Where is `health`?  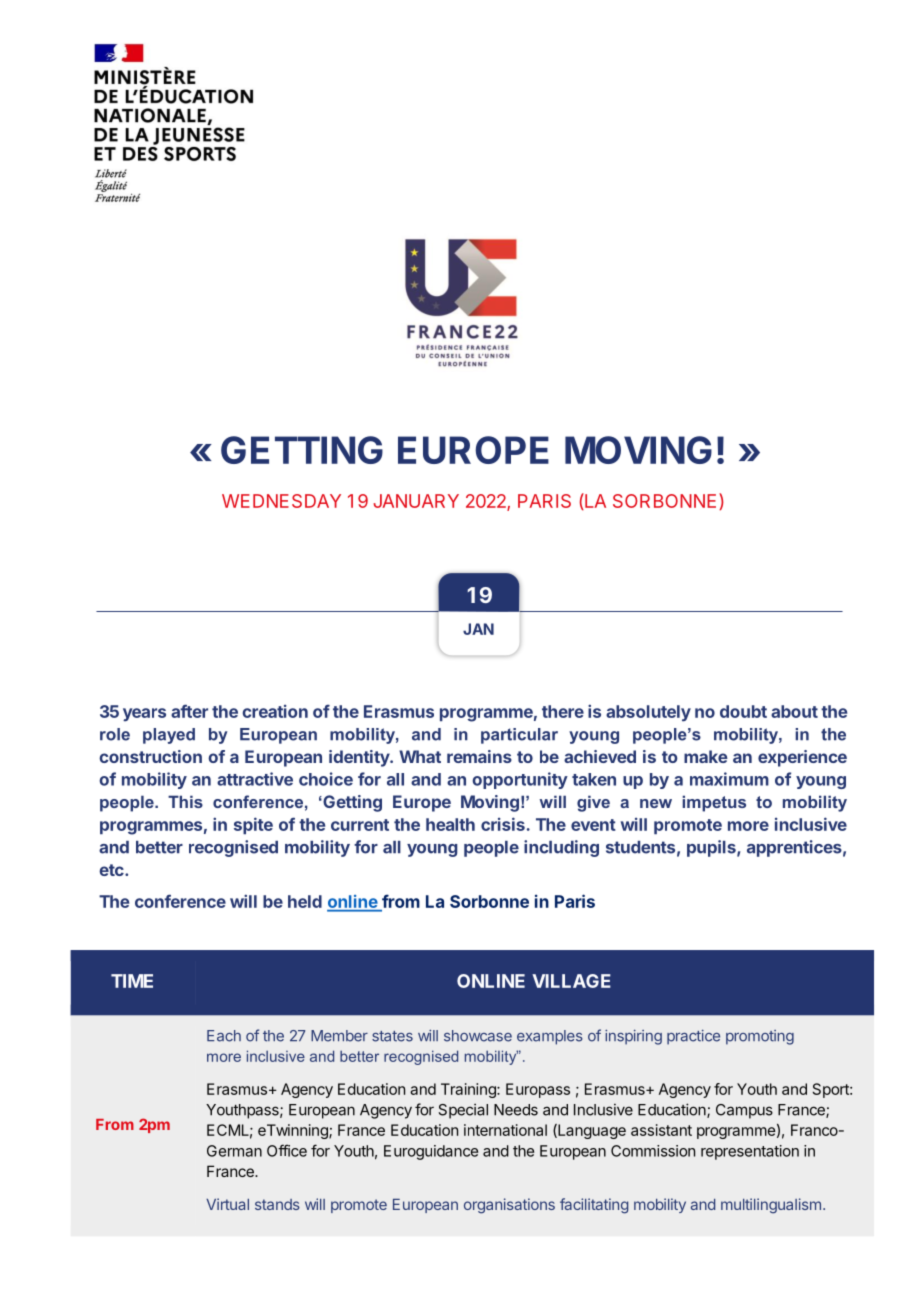
health is located at coordinates (450, 824).
